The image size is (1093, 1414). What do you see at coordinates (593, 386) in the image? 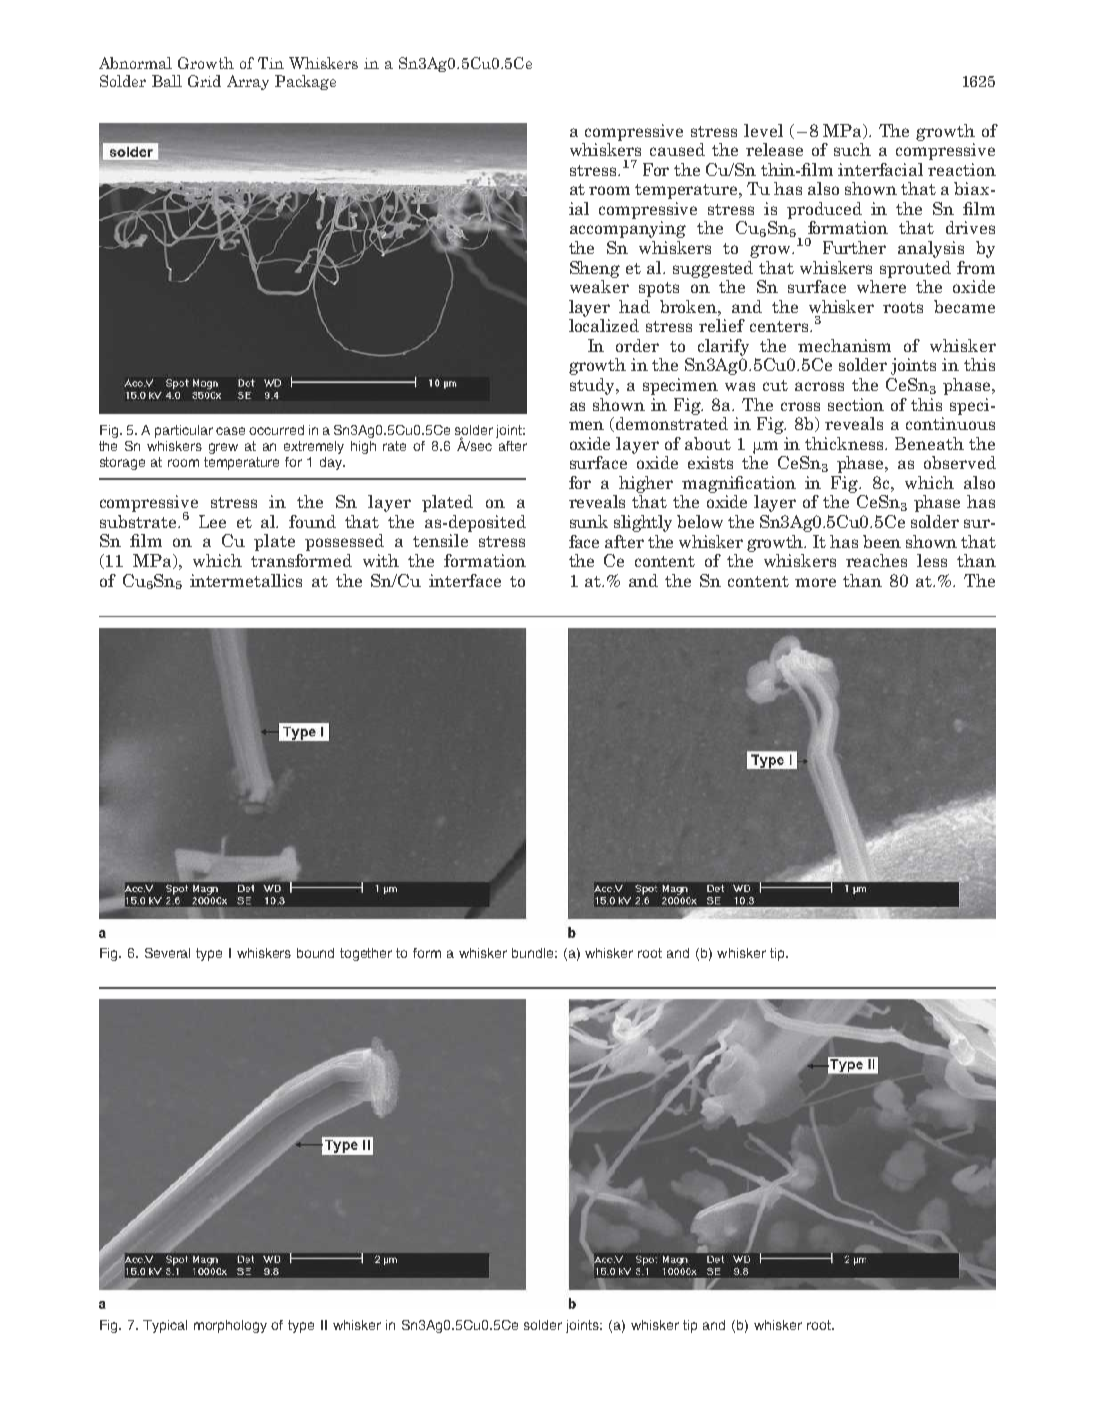
I see `study` at bounding box center [593, 386].
